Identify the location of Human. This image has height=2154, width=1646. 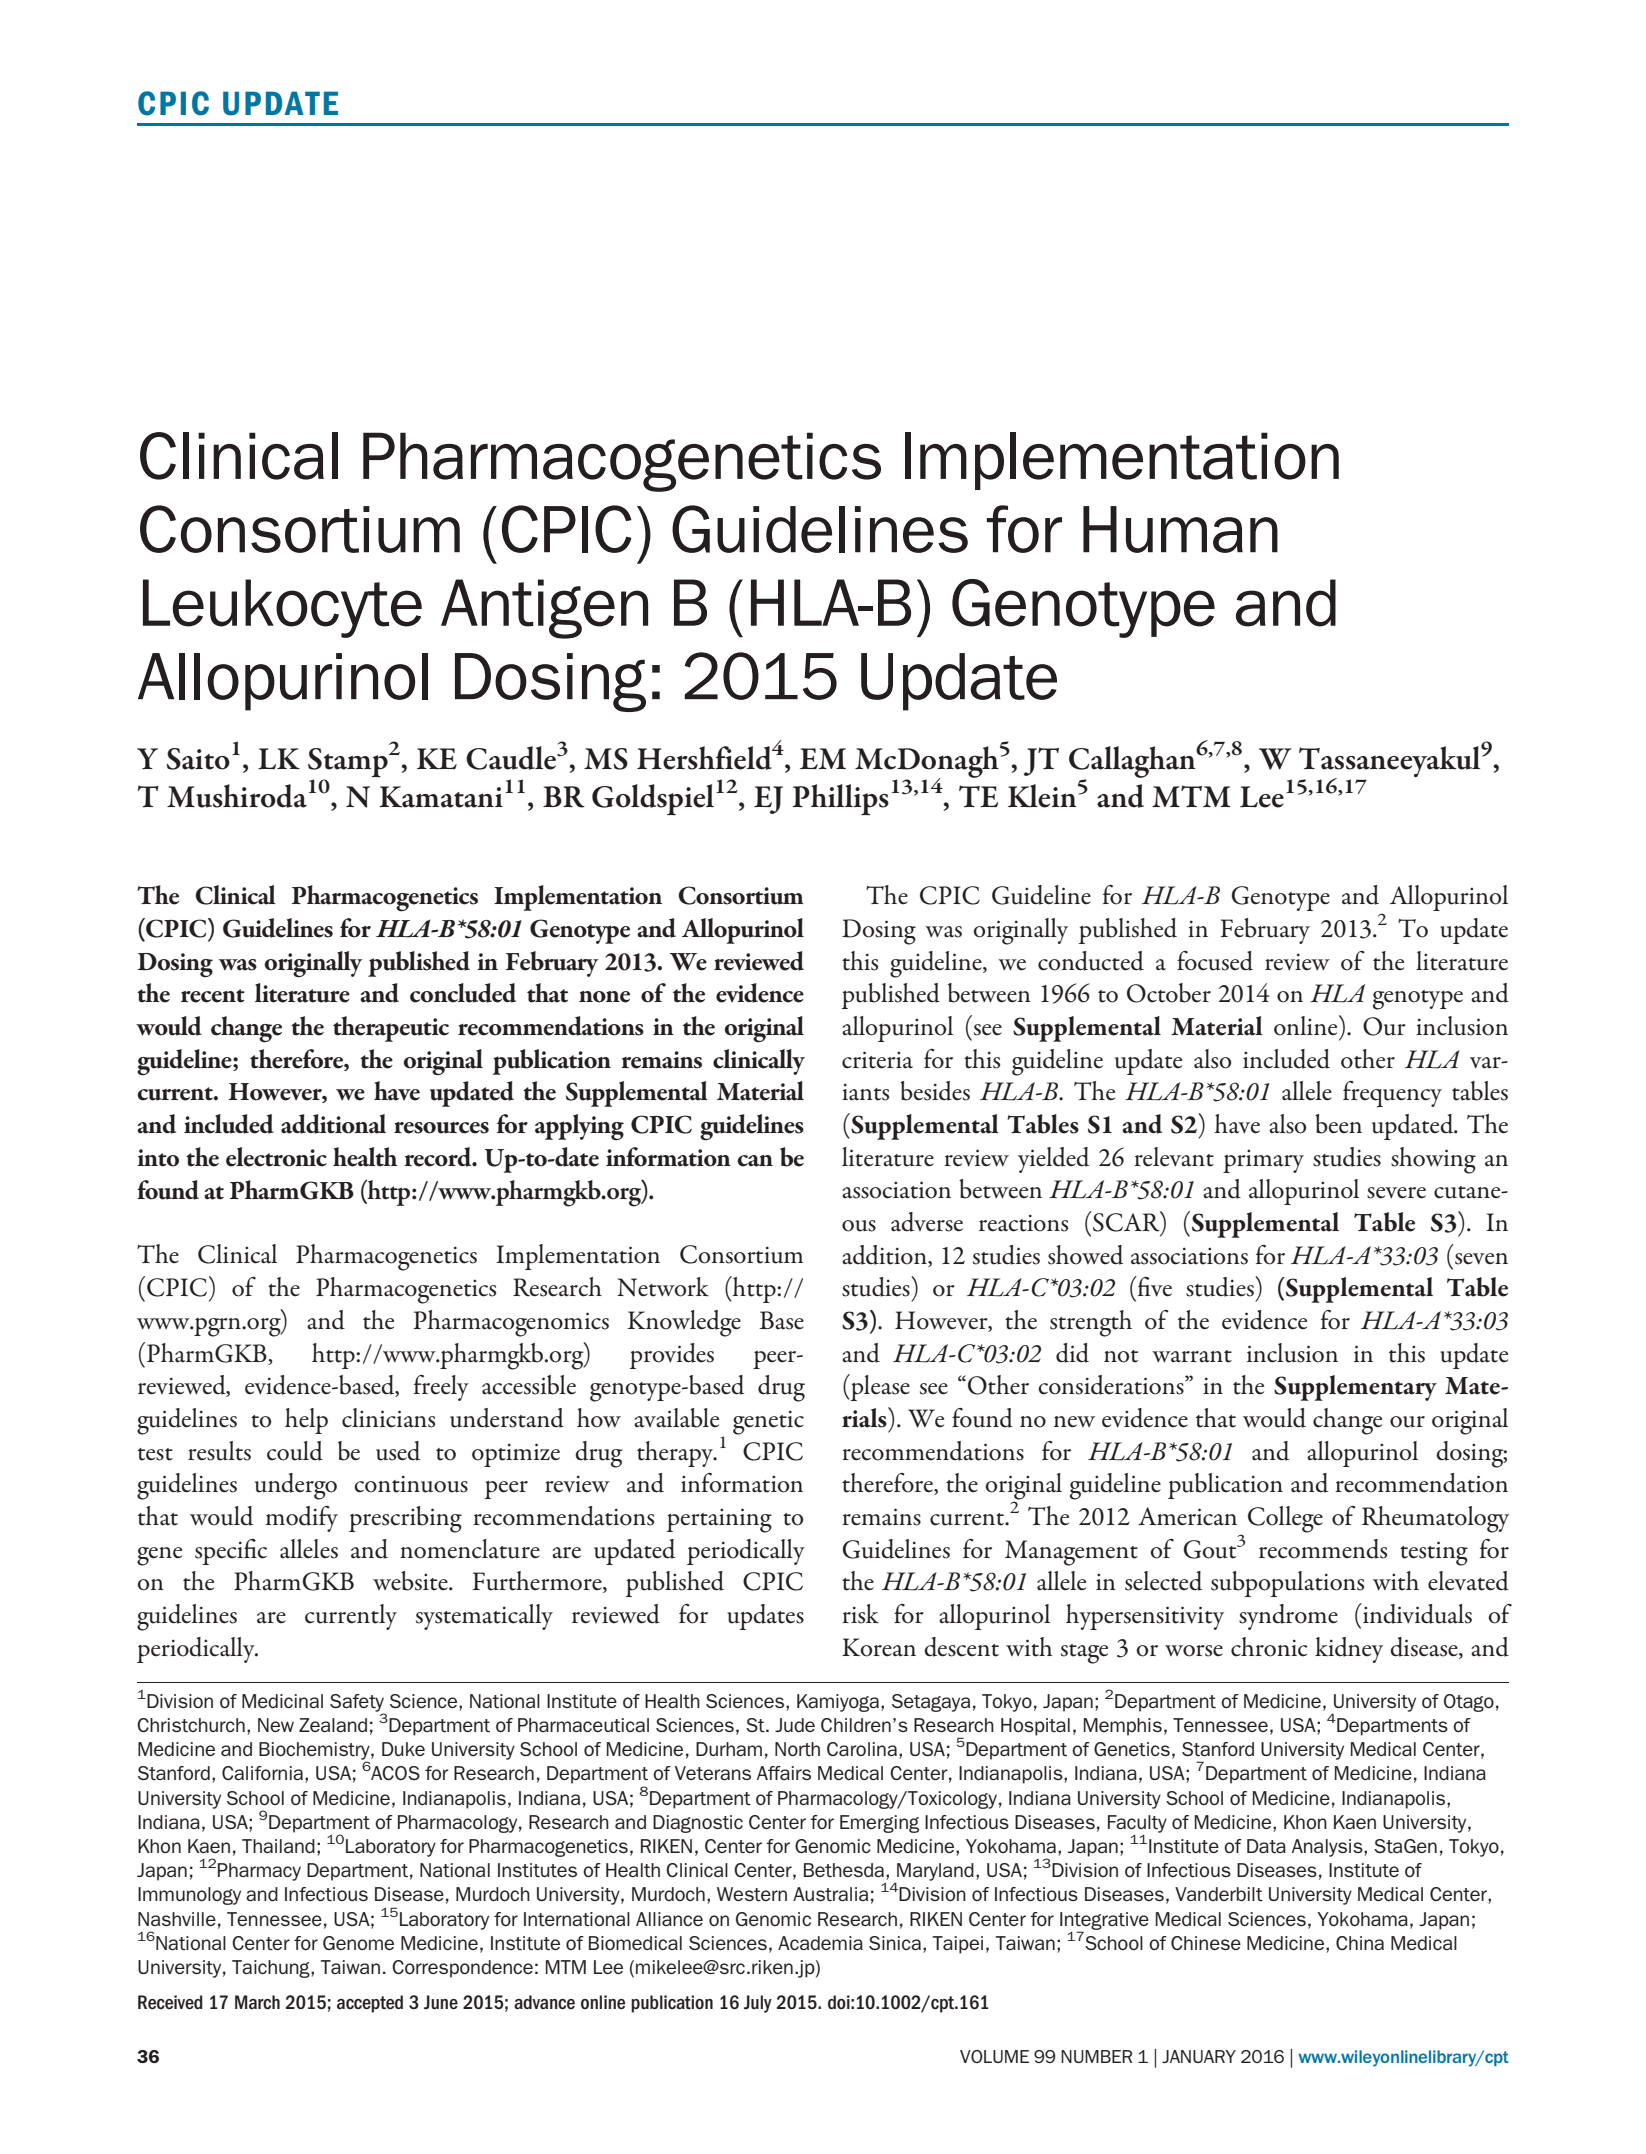
(1180, 529).
